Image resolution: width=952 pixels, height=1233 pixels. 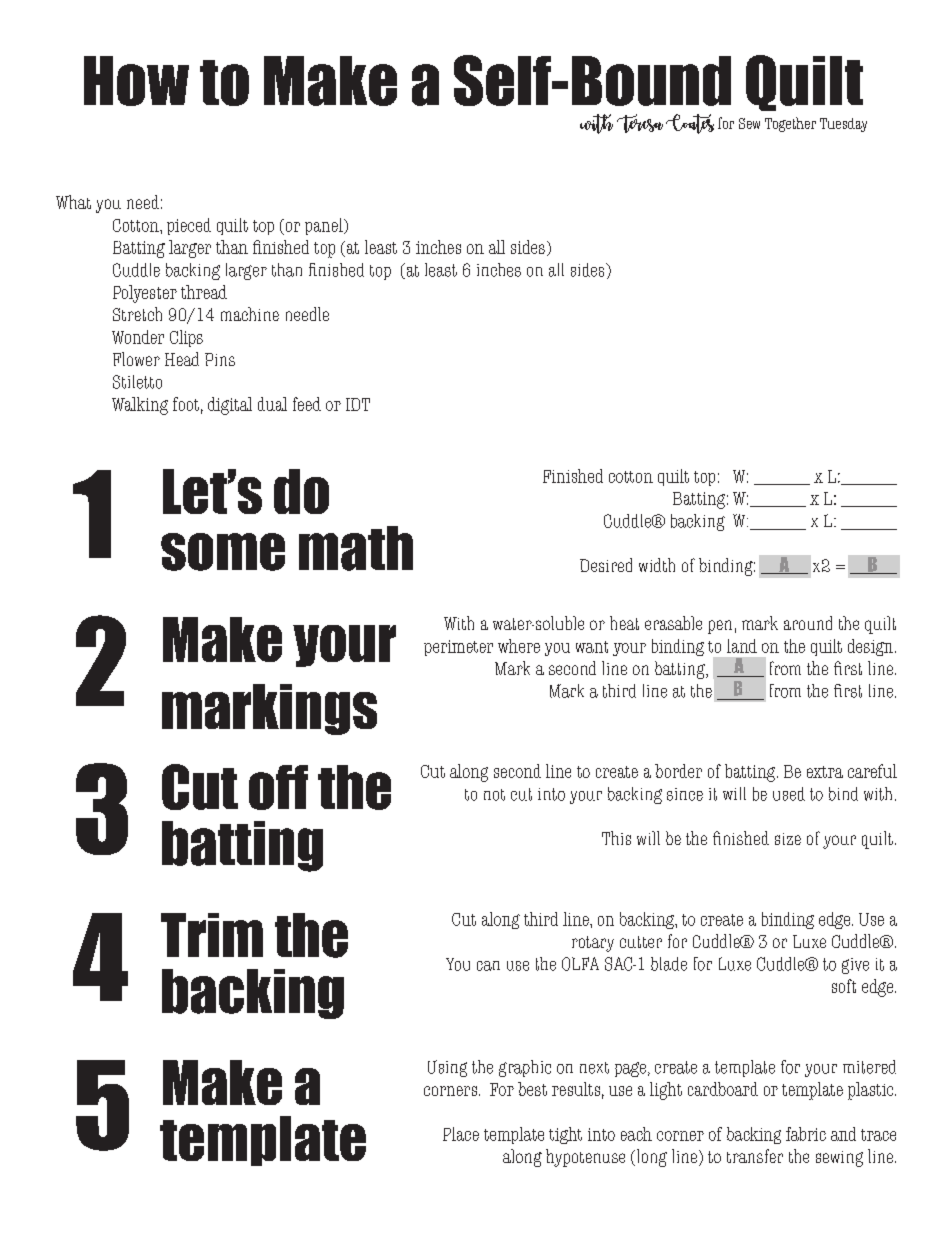 What do you see at coordinates (640, 123) in the screenshot?
I see `Teresa` at bounding box center [640, 123].
